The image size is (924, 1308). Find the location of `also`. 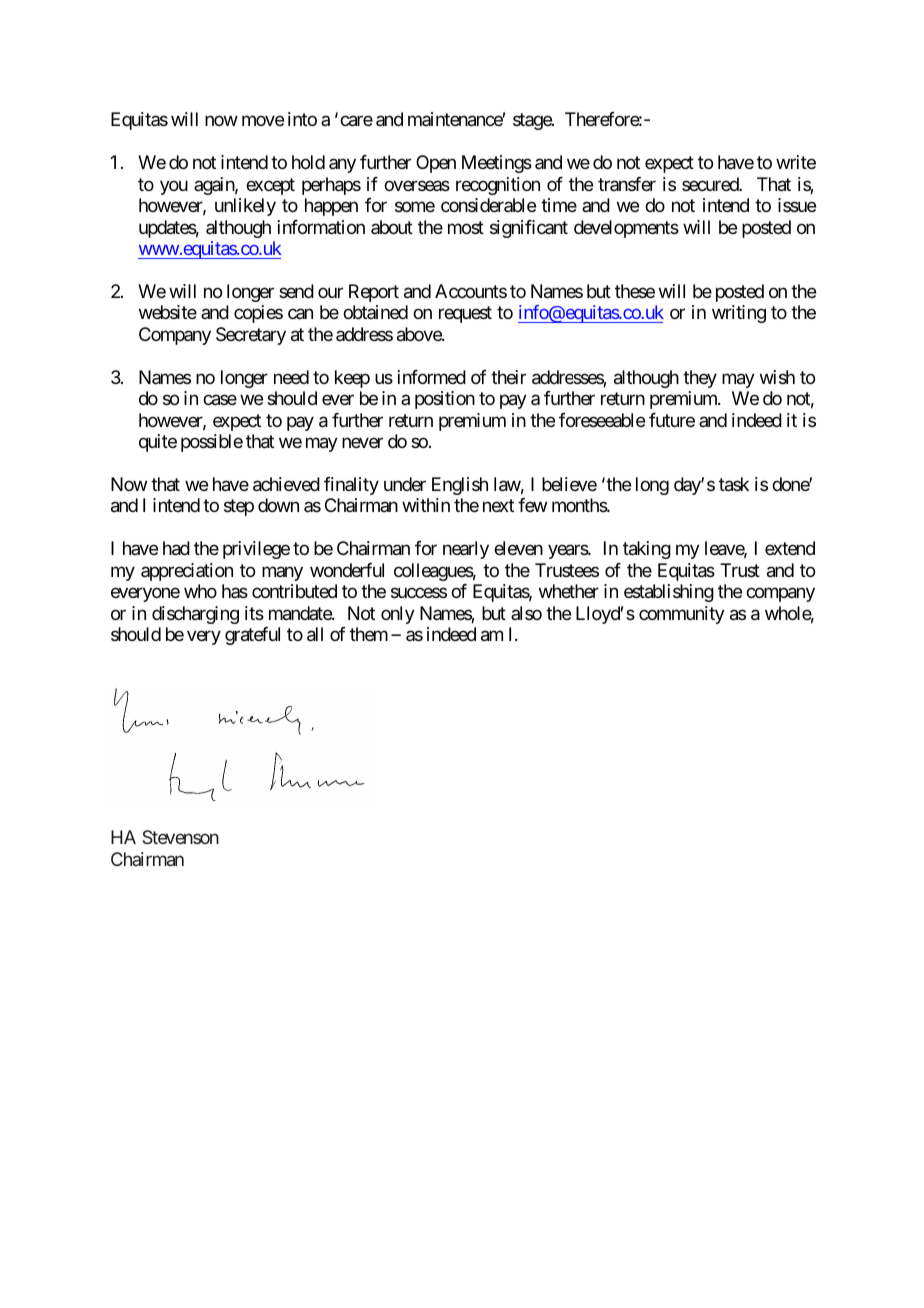

also is located at coordinates (526, 613).
